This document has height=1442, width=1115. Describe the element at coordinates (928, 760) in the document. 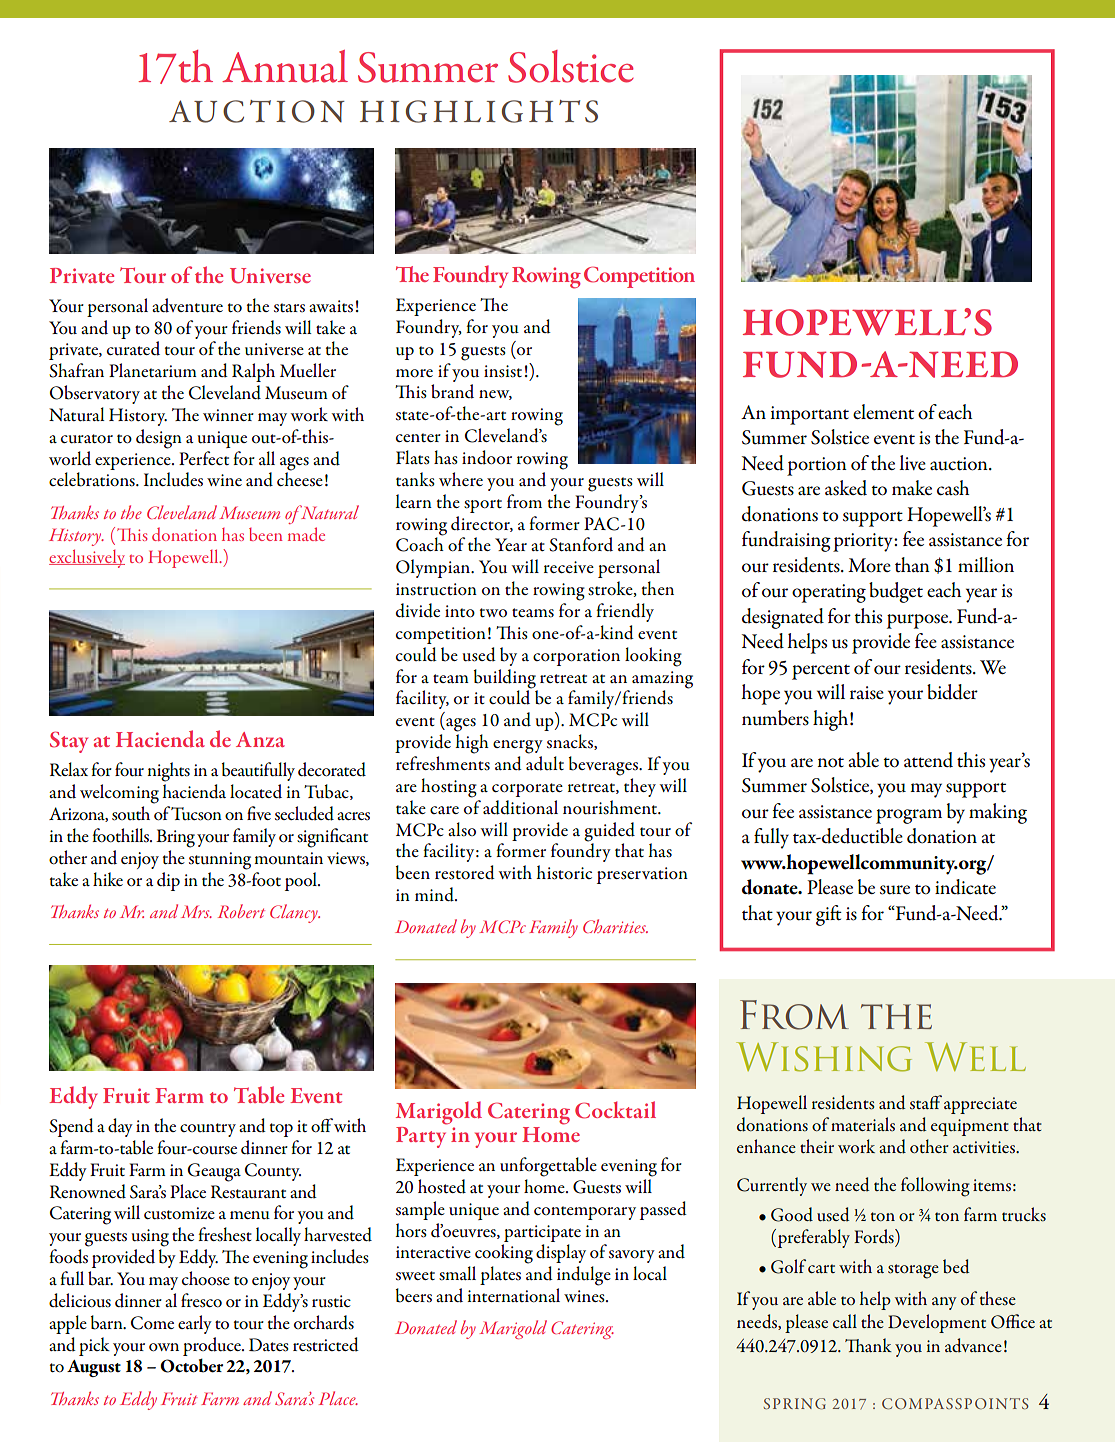

I see `attend` at that location.
